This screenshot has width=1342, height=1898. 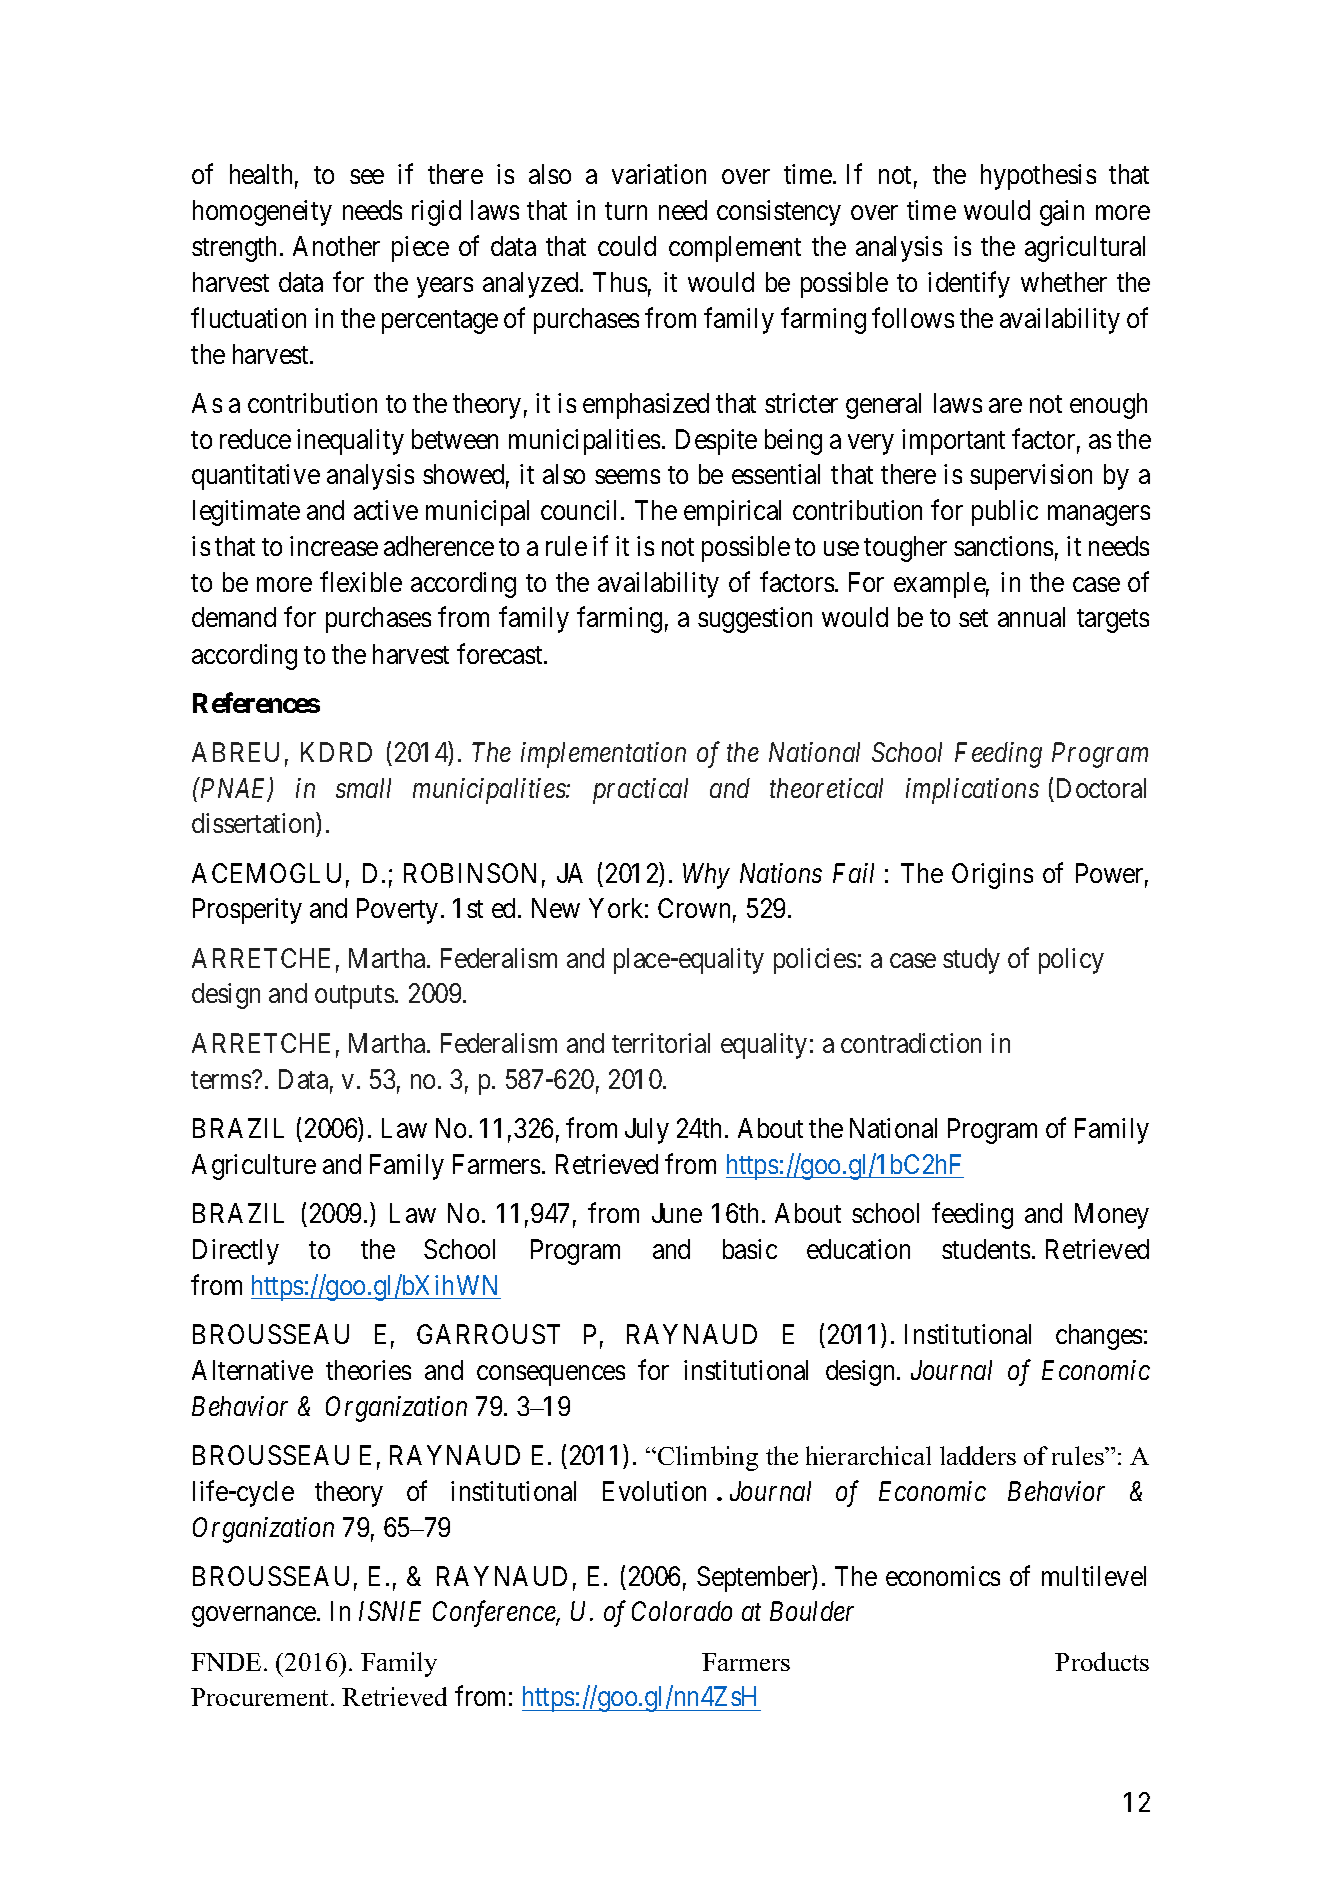 What do you see at coordinates (627, 477) in the screenshot?
I see `seems` at bounding box center [627, 477].
